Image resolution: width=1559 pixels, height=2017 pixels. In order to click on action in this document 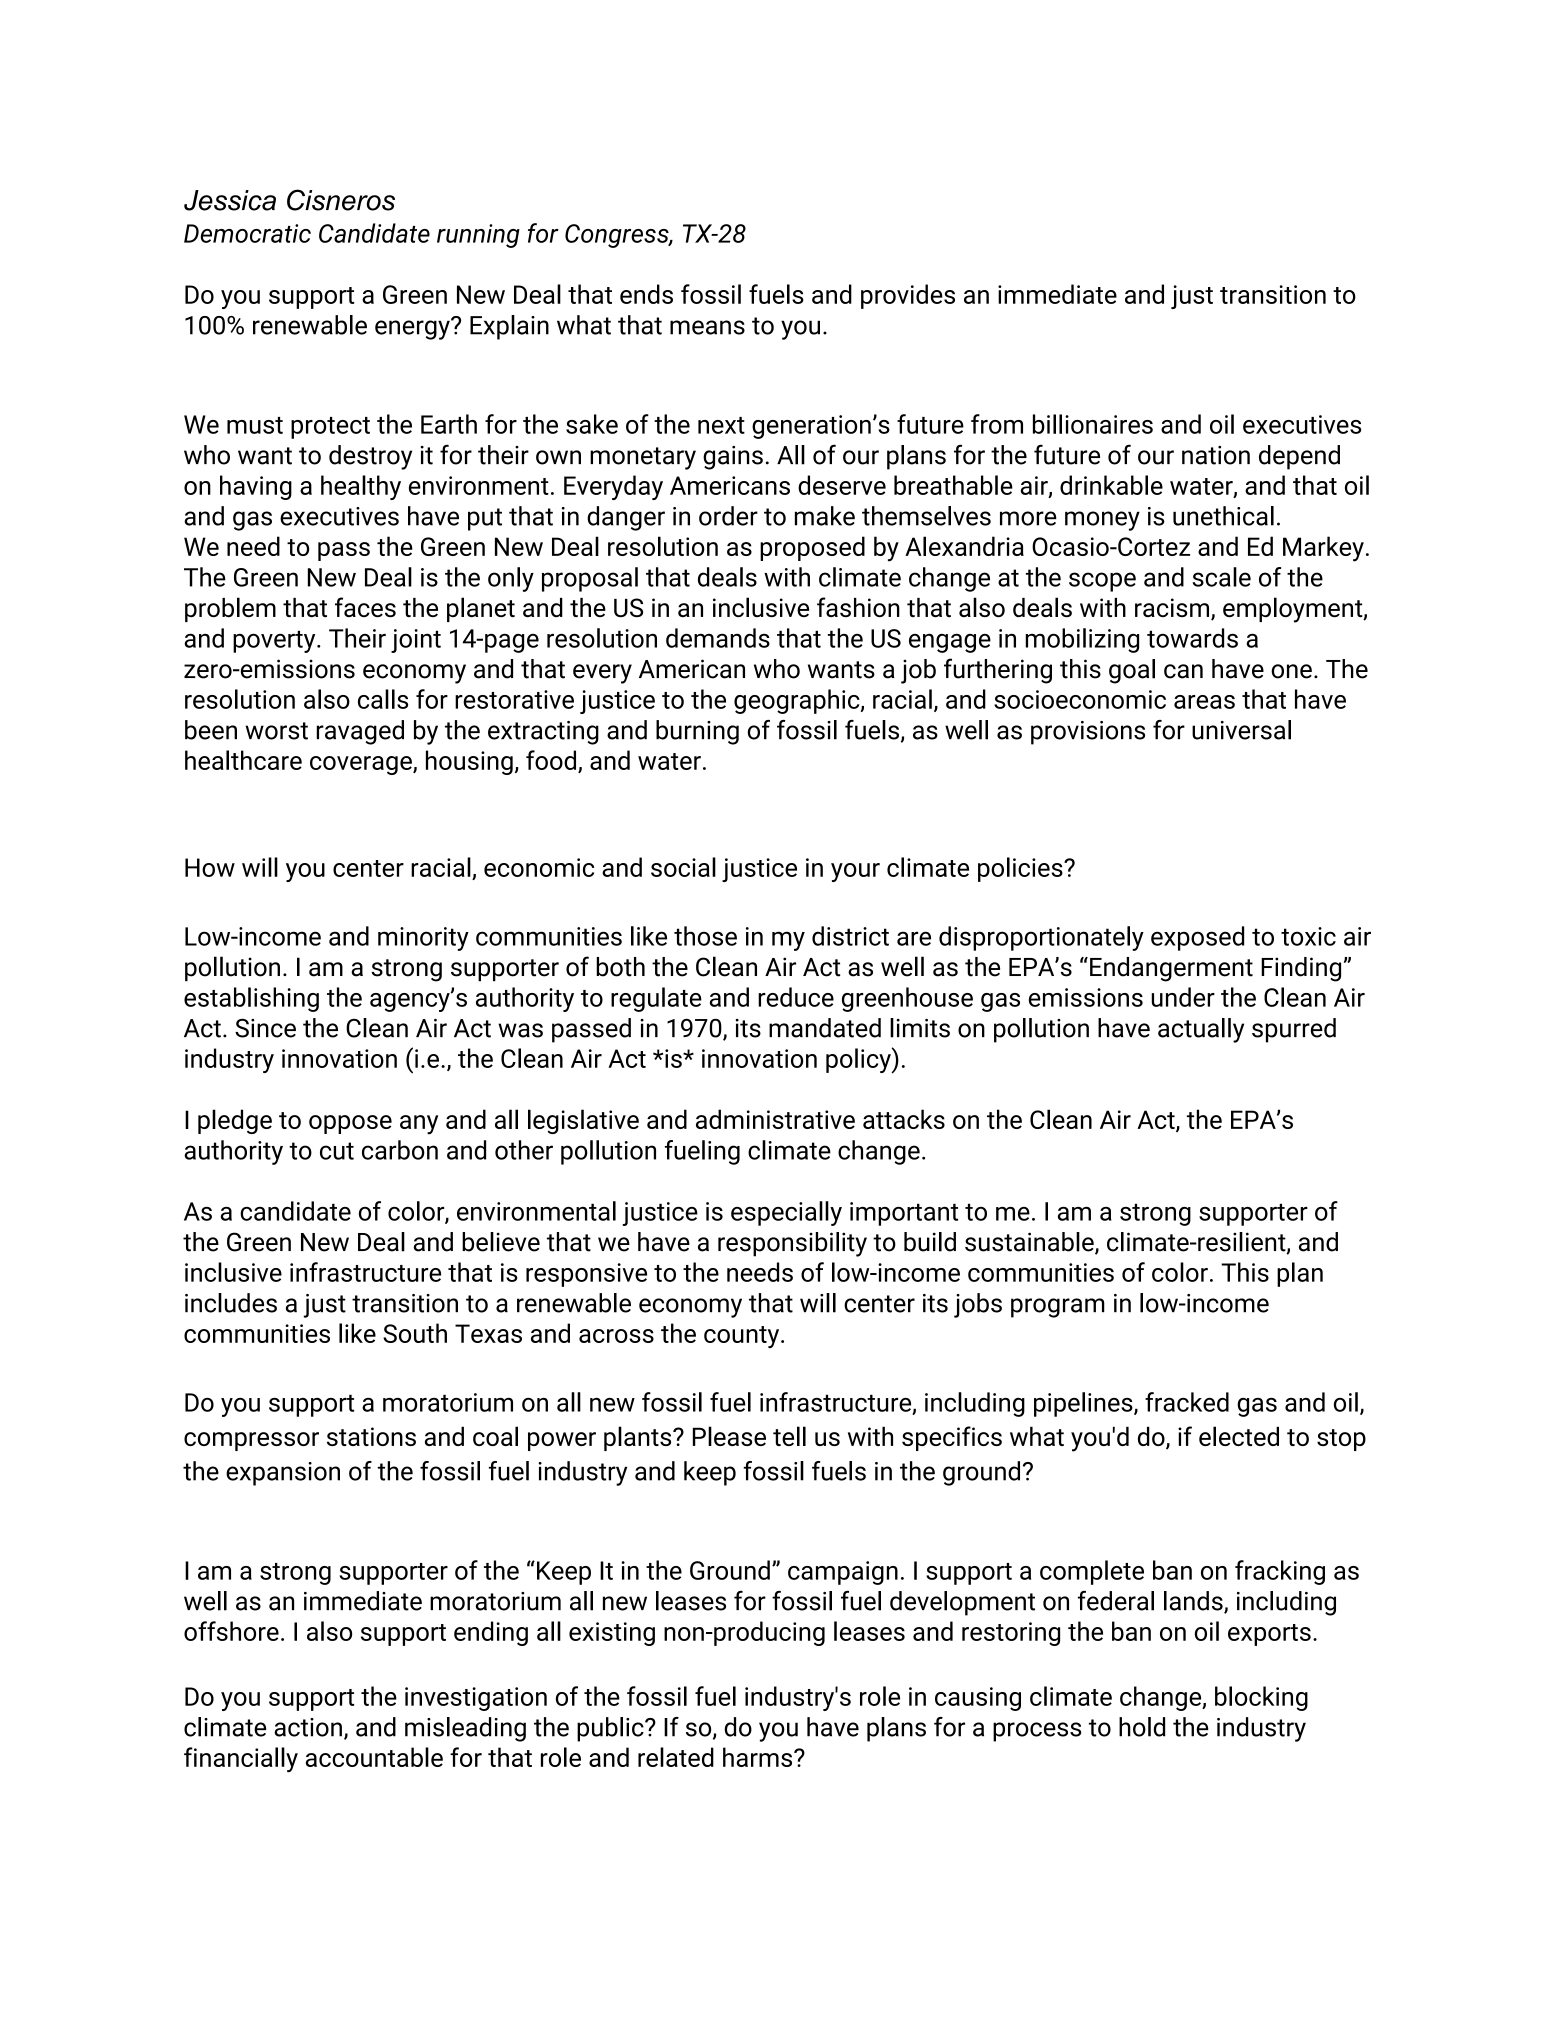, I will do `click(308, 1727)`.
